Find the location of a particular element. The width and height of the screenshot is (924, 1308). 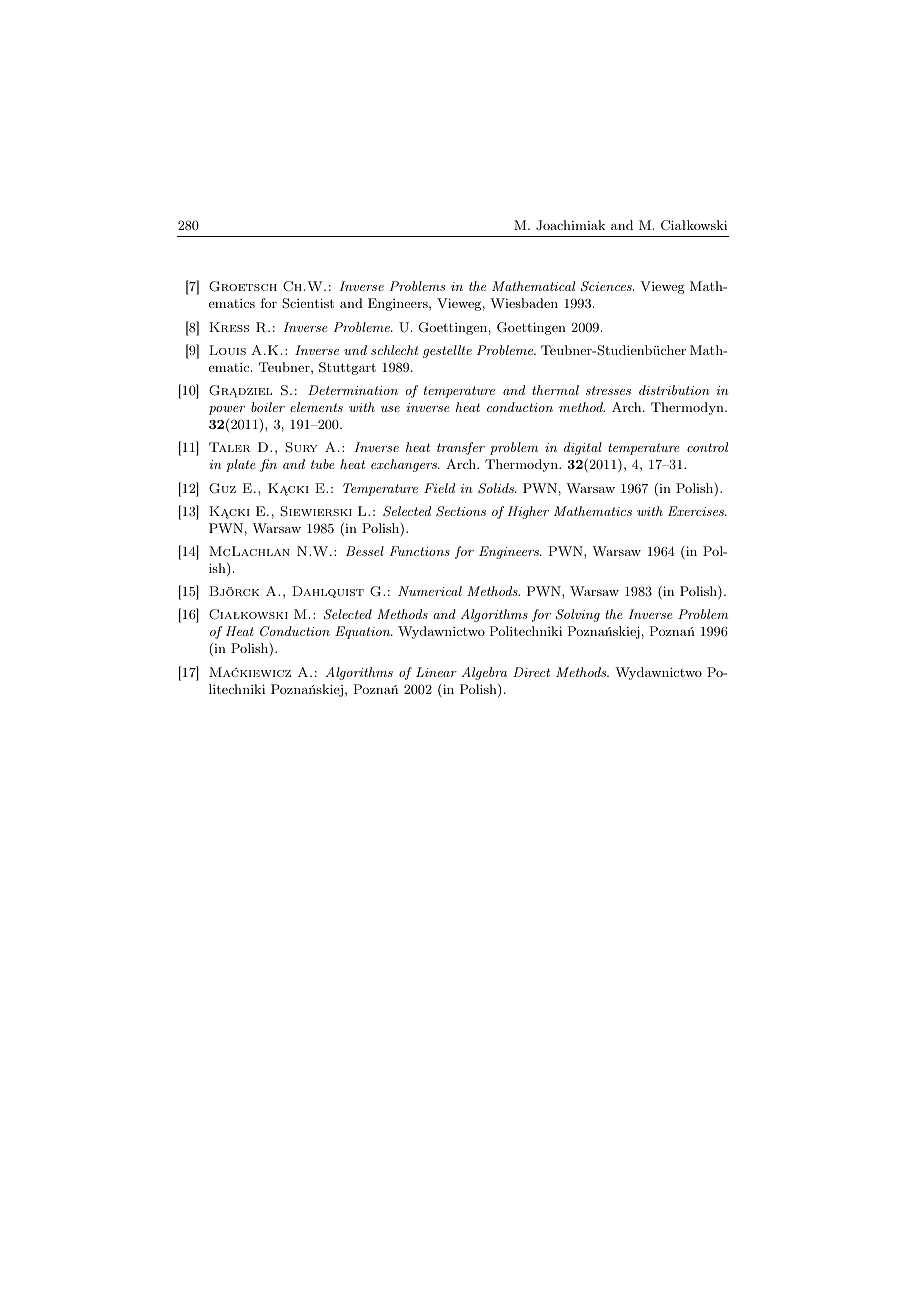

Equation is located at coordinates (364, 632).
